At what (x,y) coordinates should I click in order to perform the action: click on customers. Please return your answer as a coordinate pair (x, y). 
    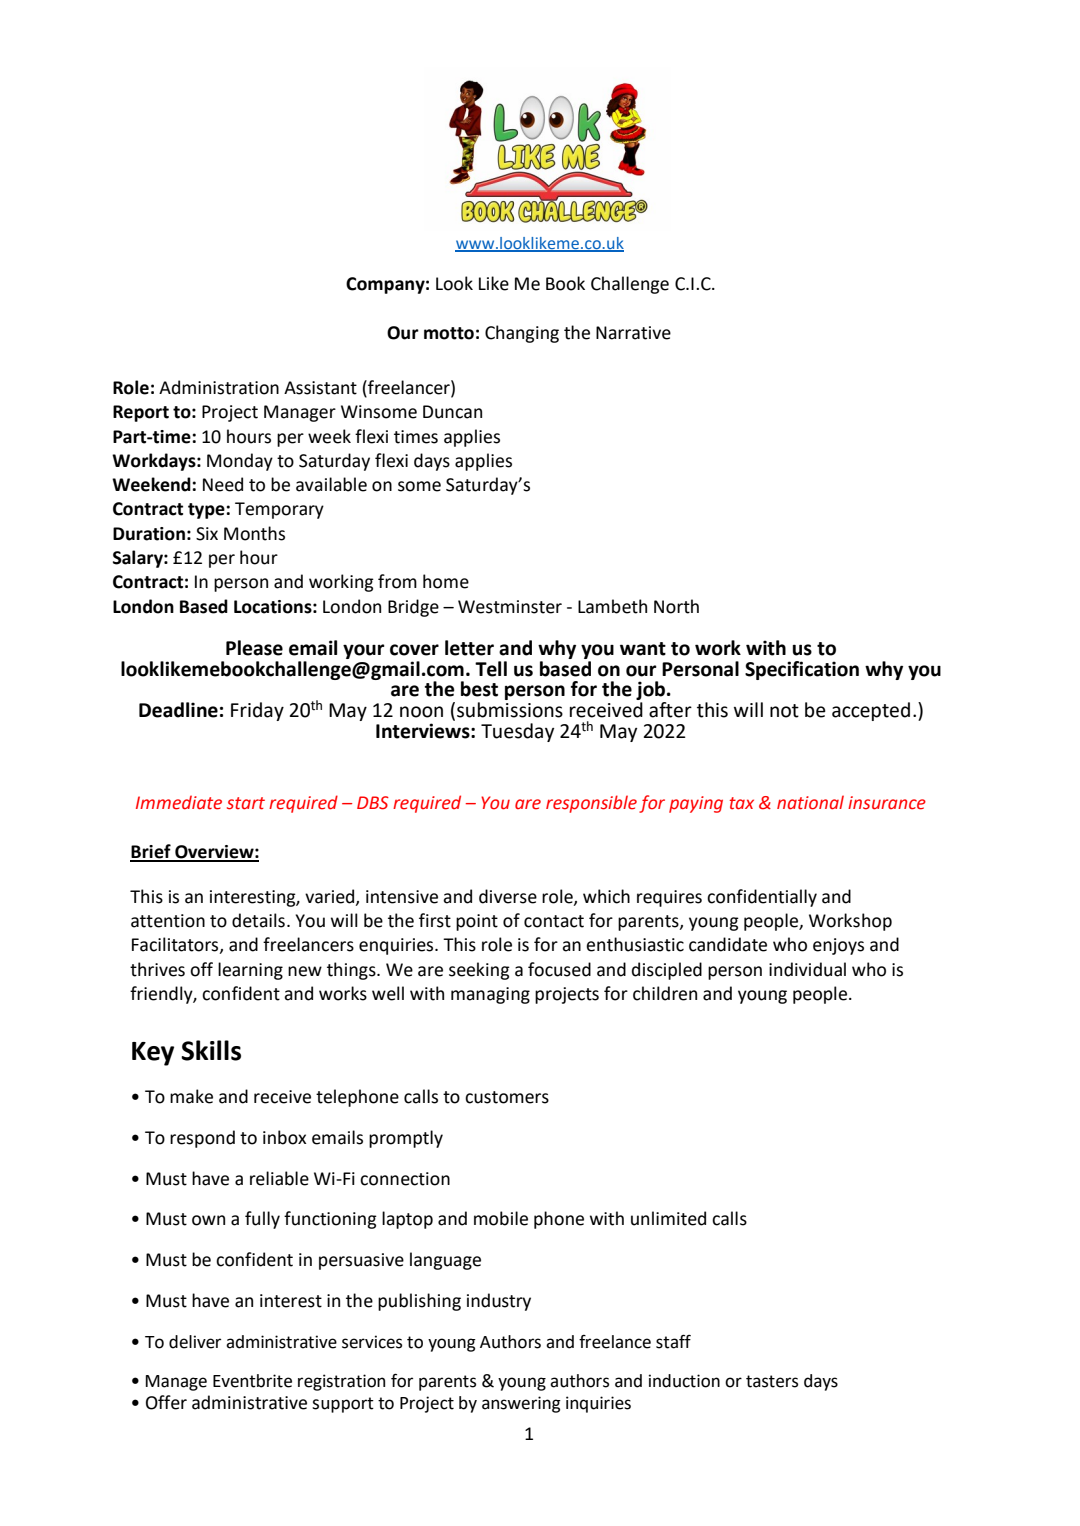
    Looking at the image, I should click on (507, 1097).
